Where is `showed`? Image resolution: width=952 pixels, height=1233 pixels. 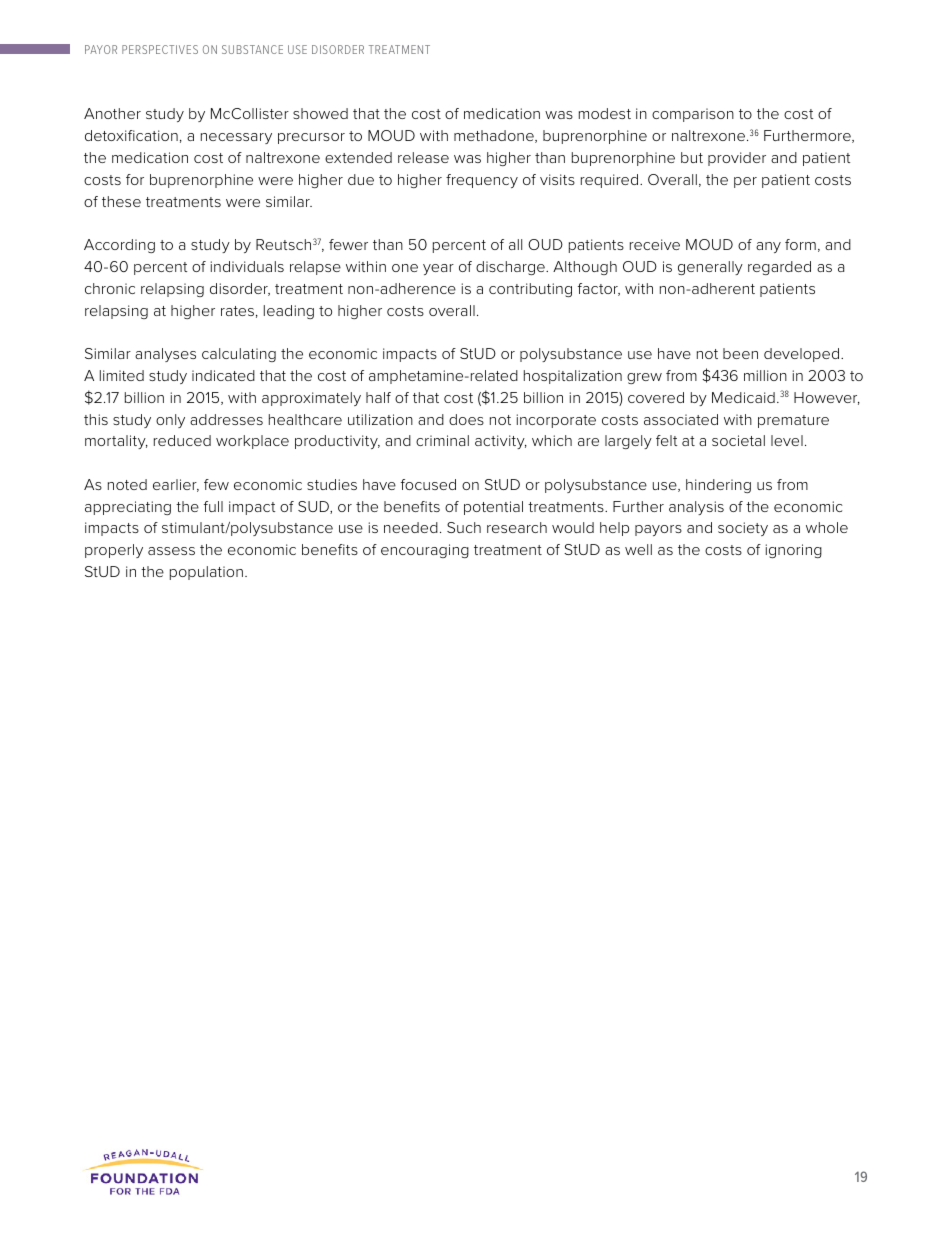
showed is located at coordinates (320, 113).
